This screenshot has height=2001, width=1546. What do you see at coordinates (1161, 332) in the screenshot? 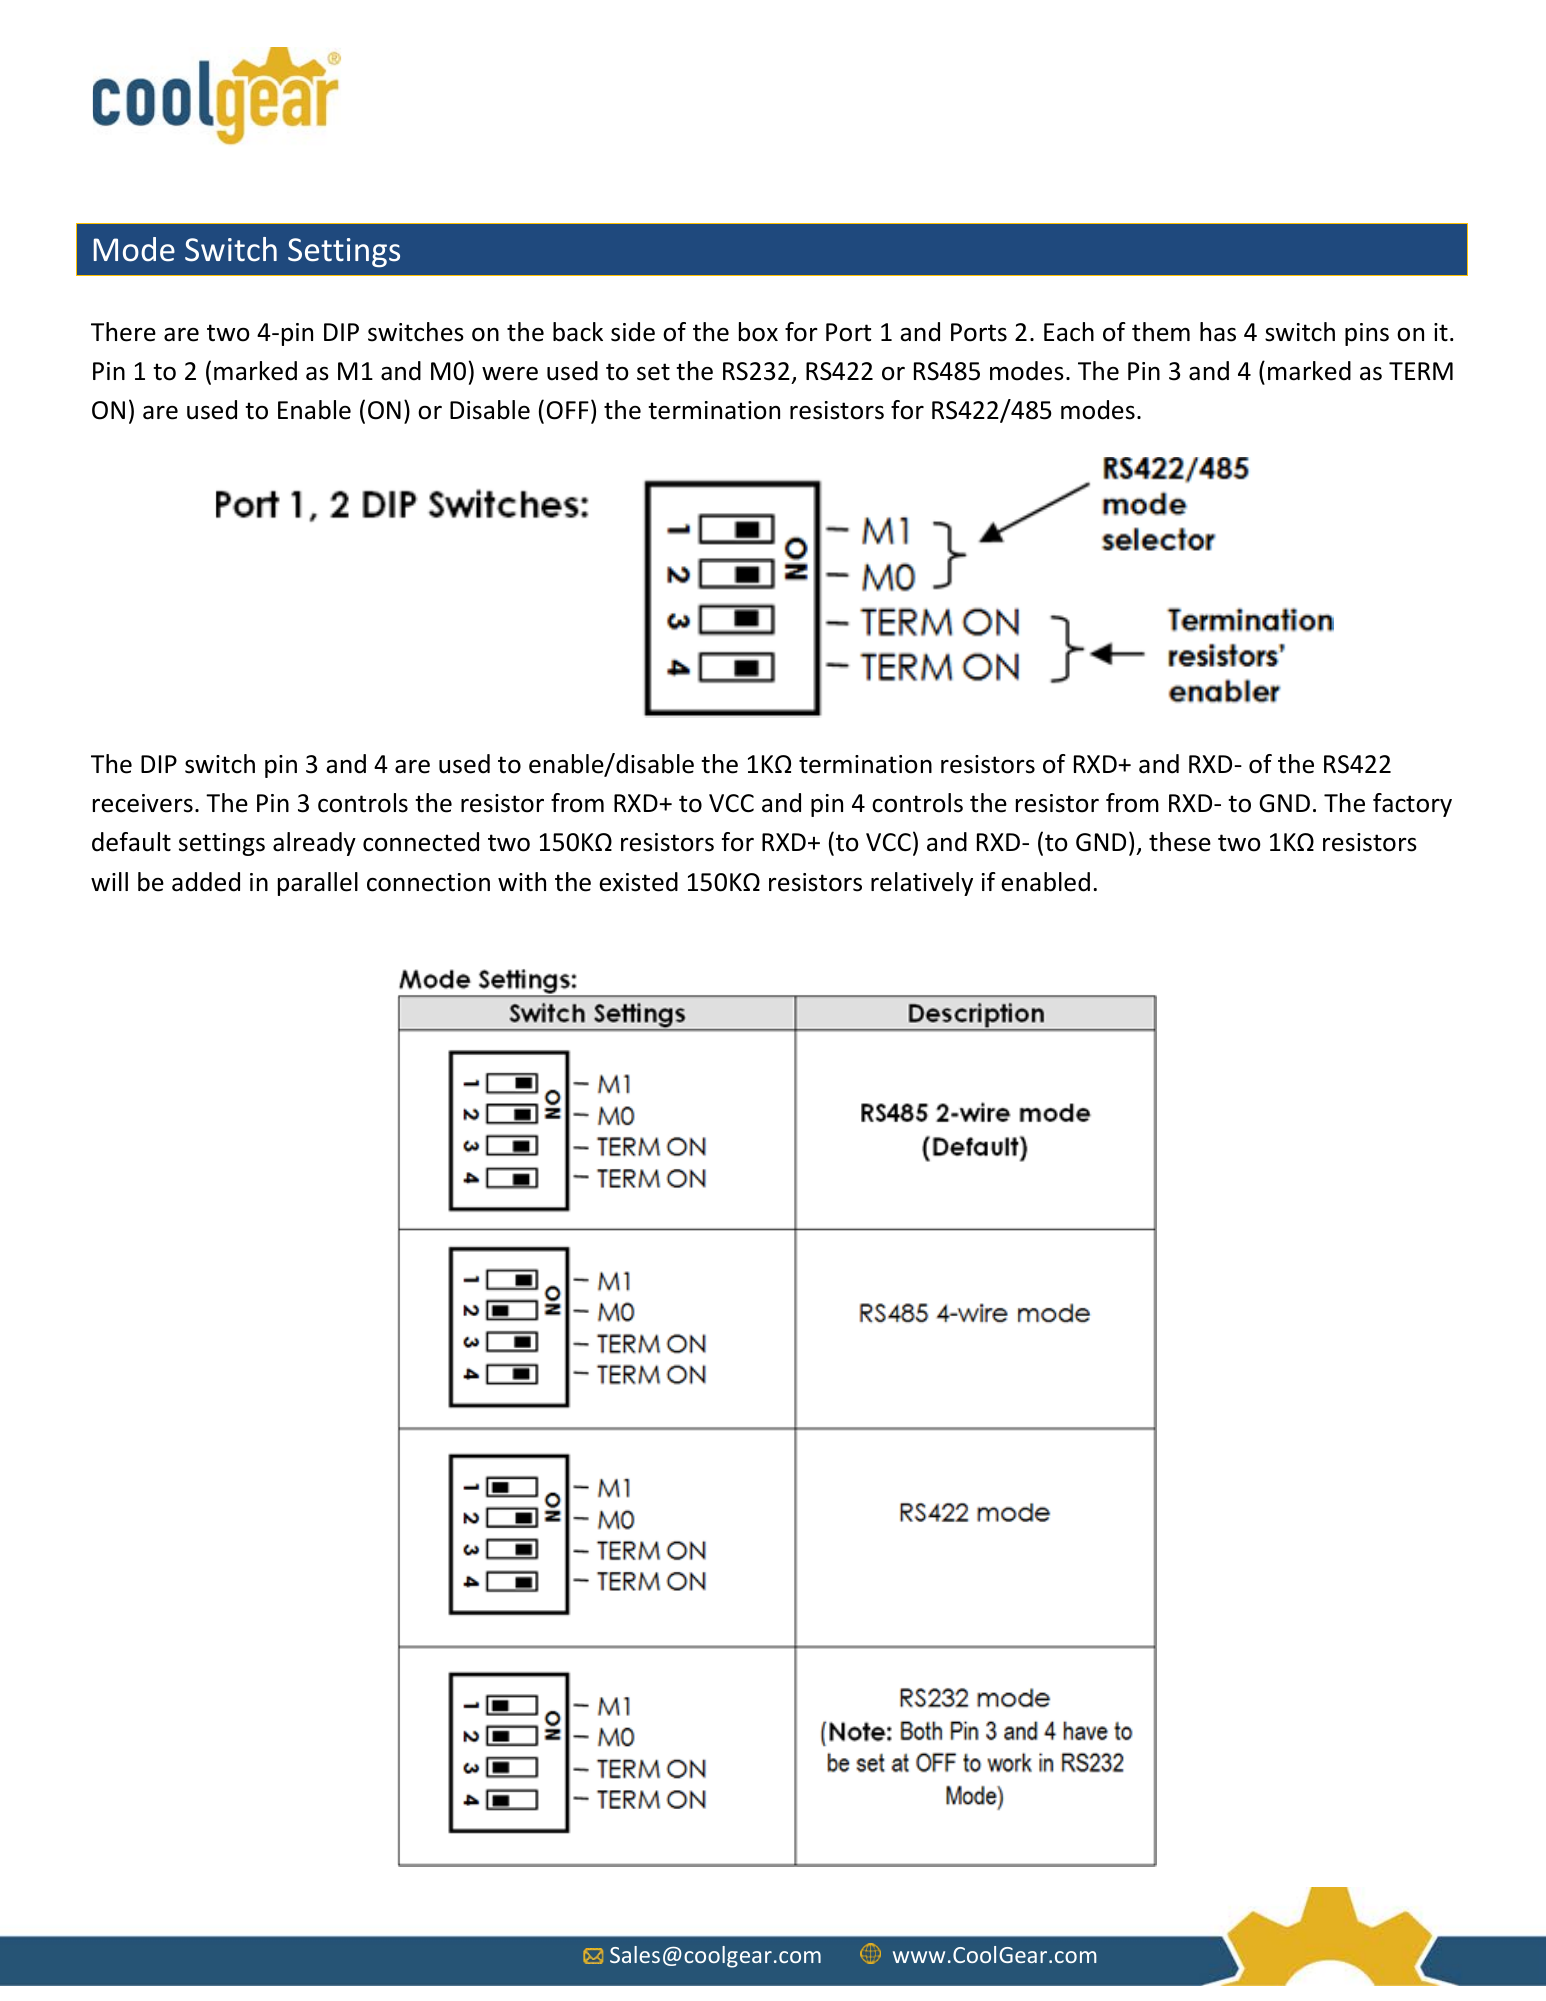
I see `them` at bounding box center [1161, 332].
